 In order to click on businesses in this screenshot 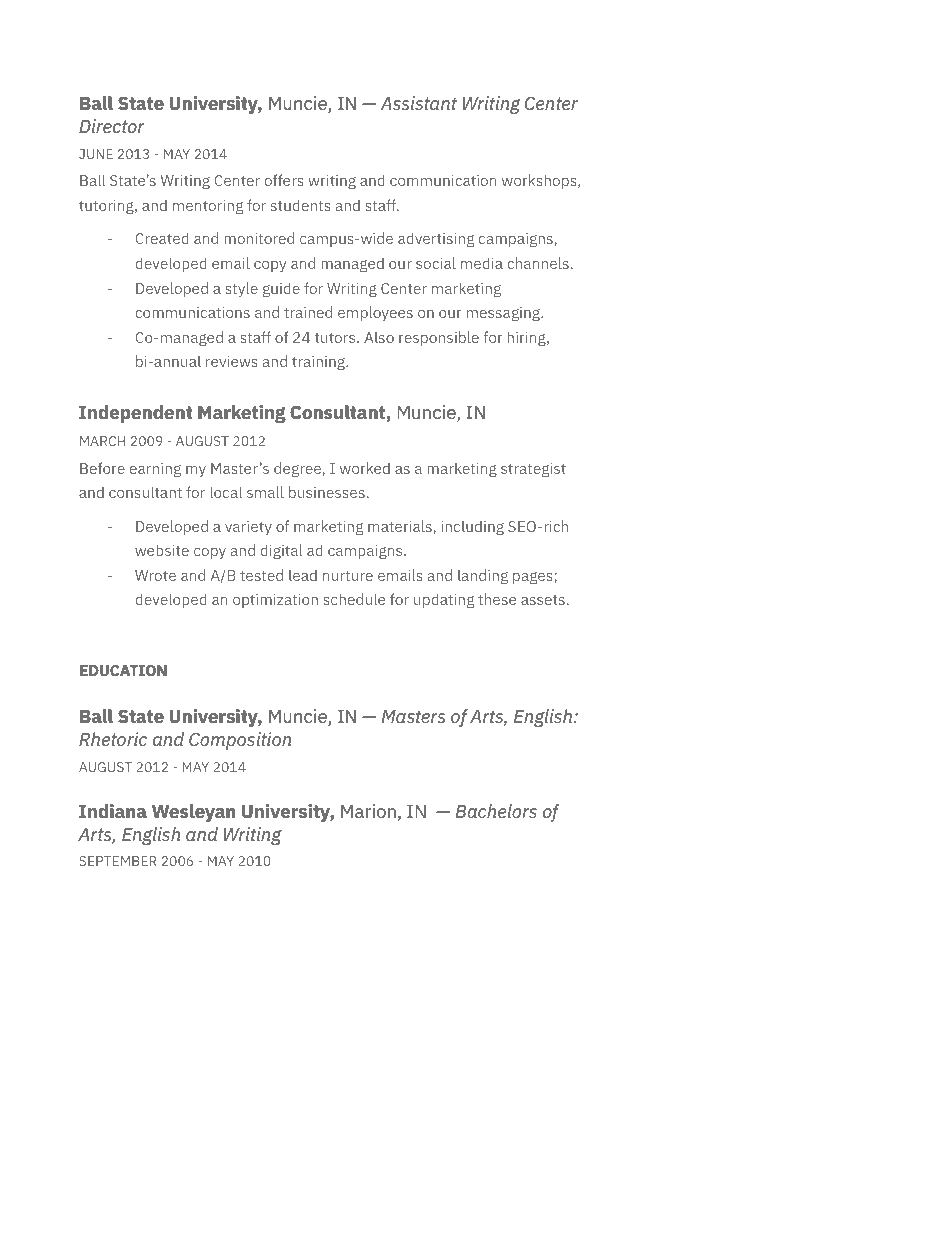, I will do `click(327, 492)`.
